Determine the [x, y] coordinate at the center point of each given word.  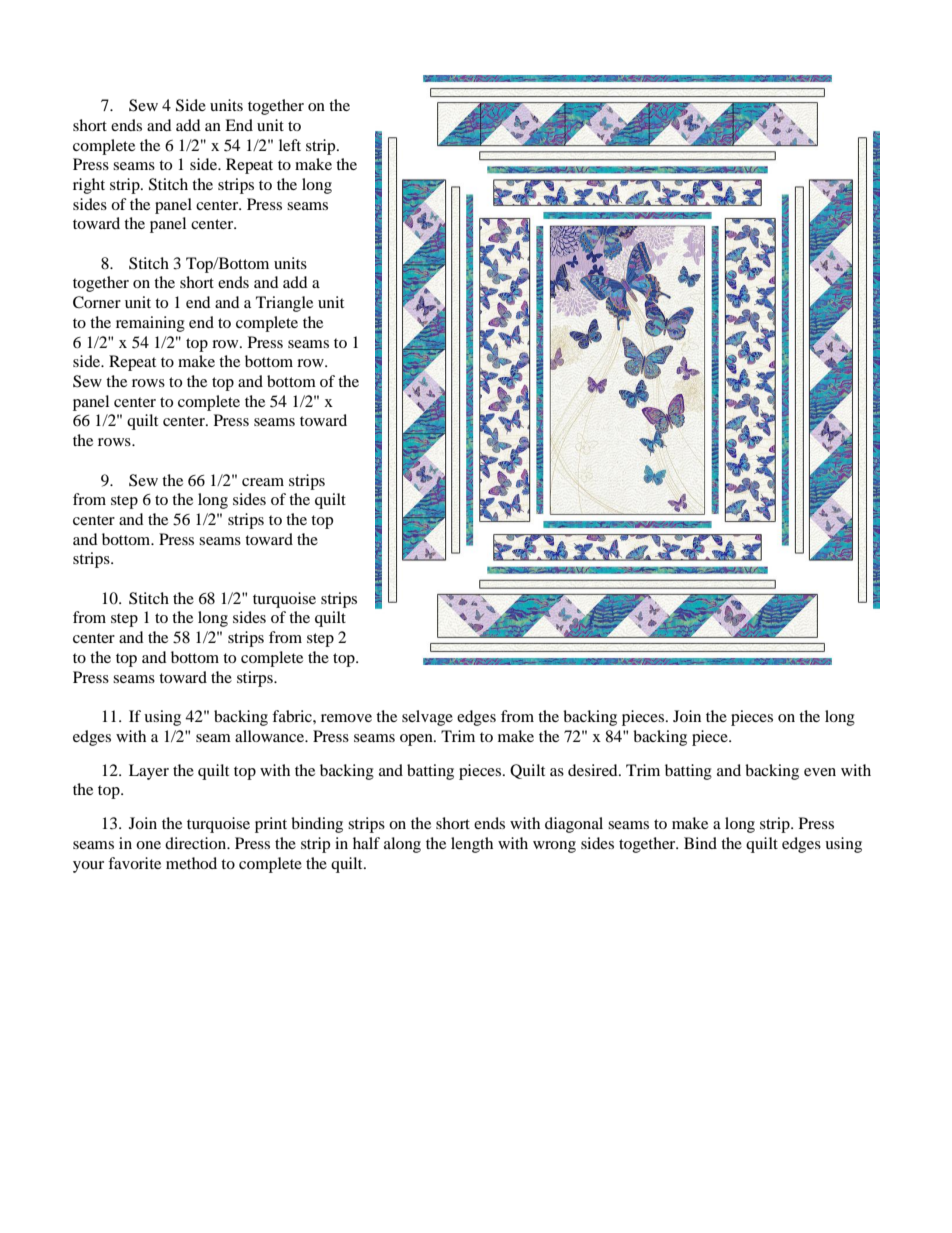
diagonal [574, 825]
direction [197, 843]
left [290, 145]
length [472, 845]
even [820, 772]
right [89, 186]
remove [346, 718]
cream [263, 482]
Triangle [284, 304]
